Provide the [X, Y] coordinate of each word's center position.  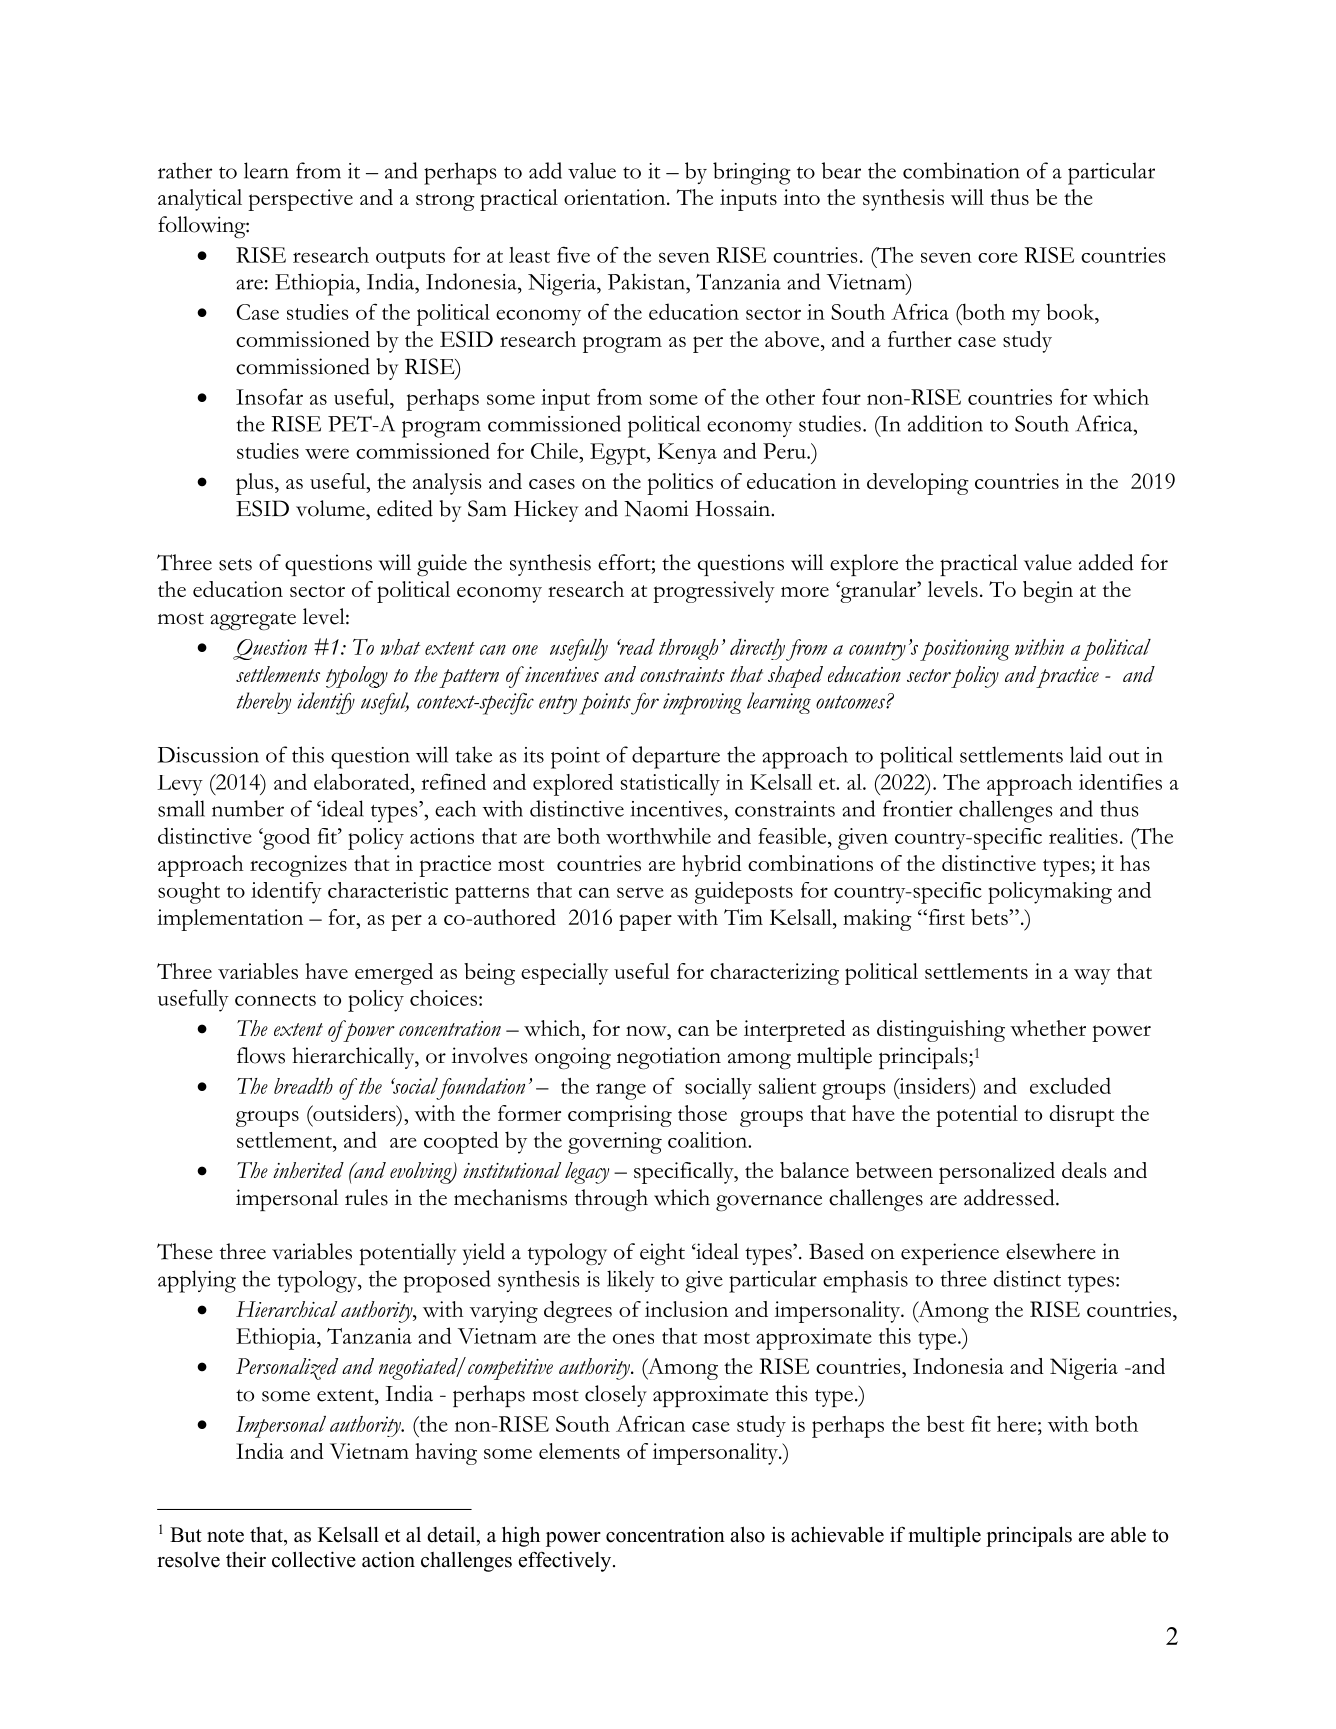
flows [261, 1055]
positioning [965, 650]
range [621, 1091]
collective [314, 1559]
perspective [300, 200]
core [998, 257]
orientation [616, 197]
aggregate [253, 622]
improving [702, 704]
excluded [1070, 1085]
